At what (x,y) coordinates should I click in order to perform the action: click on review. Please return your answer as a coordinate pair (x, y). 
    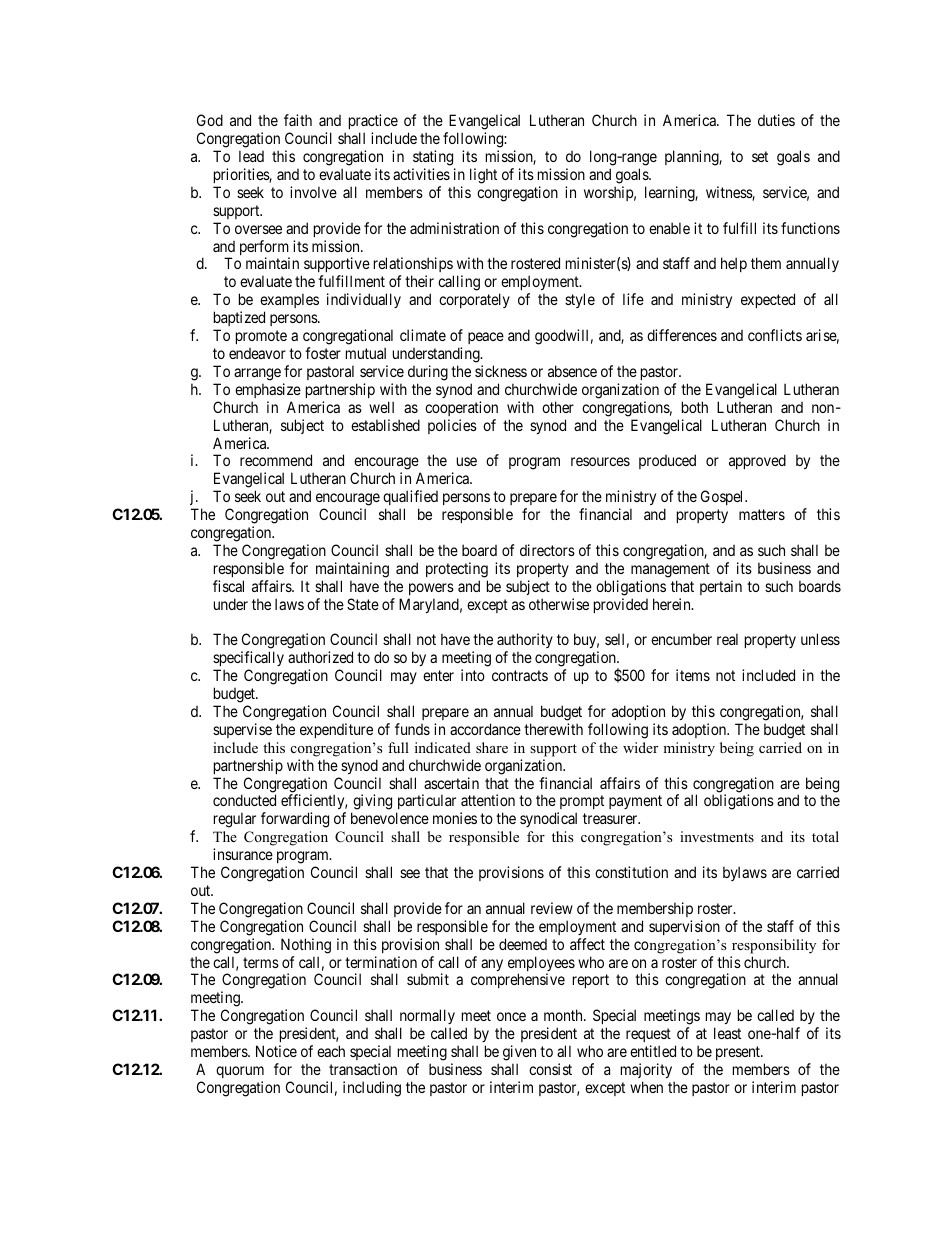
    Looking at the image, I should click on (552, 908).
